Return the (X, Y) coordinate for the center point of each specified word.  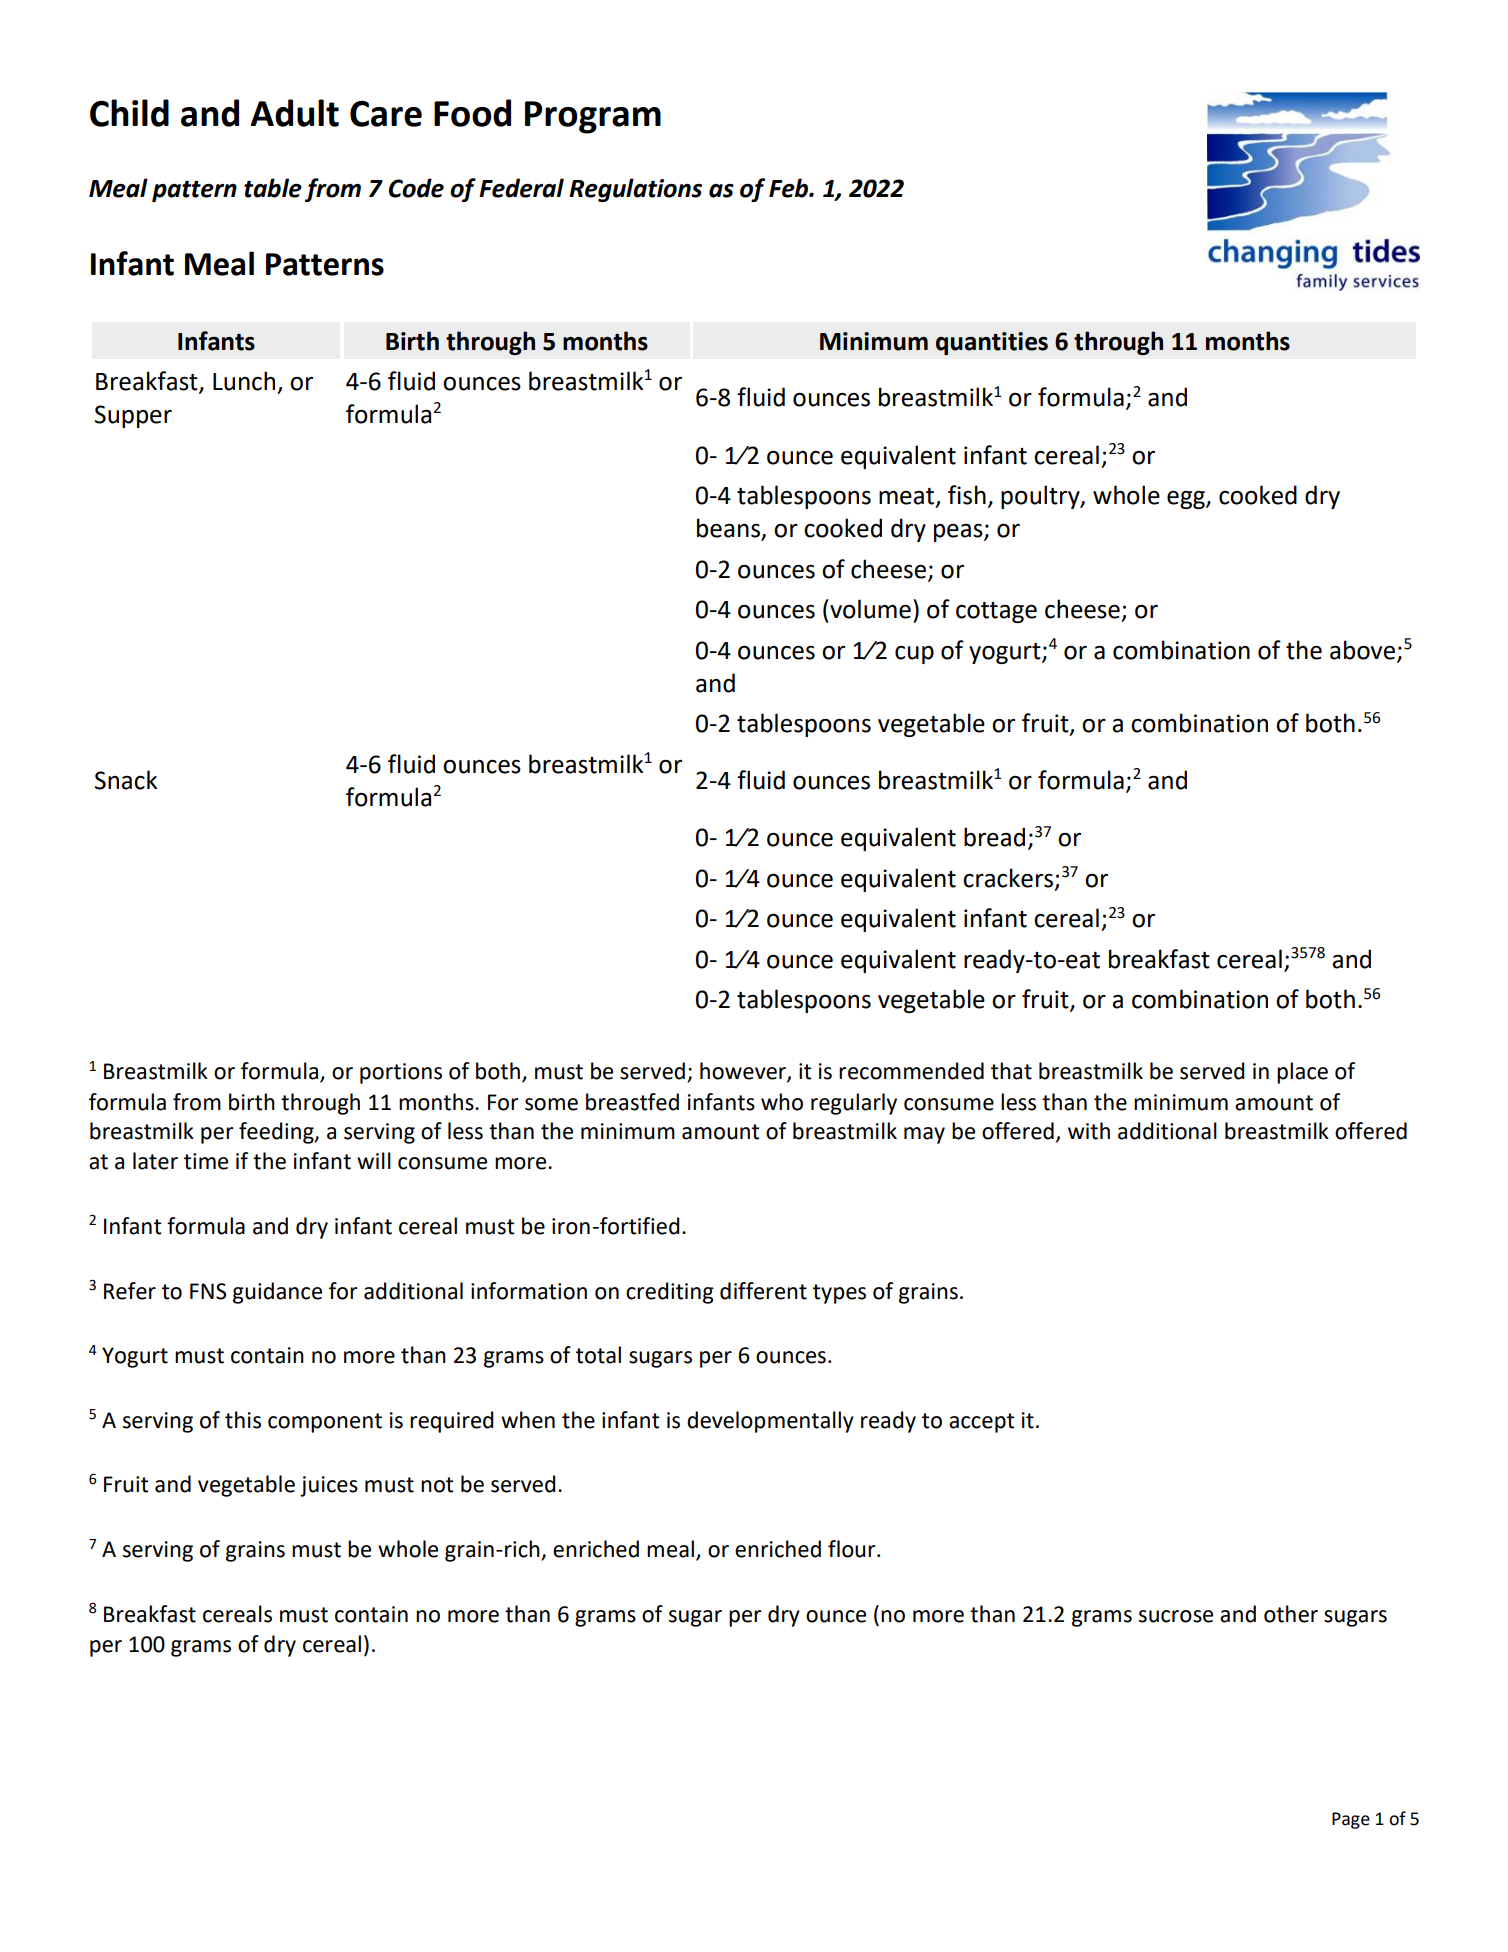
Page (1351, 1820)
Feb (789, 188)
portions (401, 1073)
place (1302, 1073)
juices (329, 1486)
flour (853, 1549)
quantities (992, 343)
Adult (295, 113)
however (744, 1072)
